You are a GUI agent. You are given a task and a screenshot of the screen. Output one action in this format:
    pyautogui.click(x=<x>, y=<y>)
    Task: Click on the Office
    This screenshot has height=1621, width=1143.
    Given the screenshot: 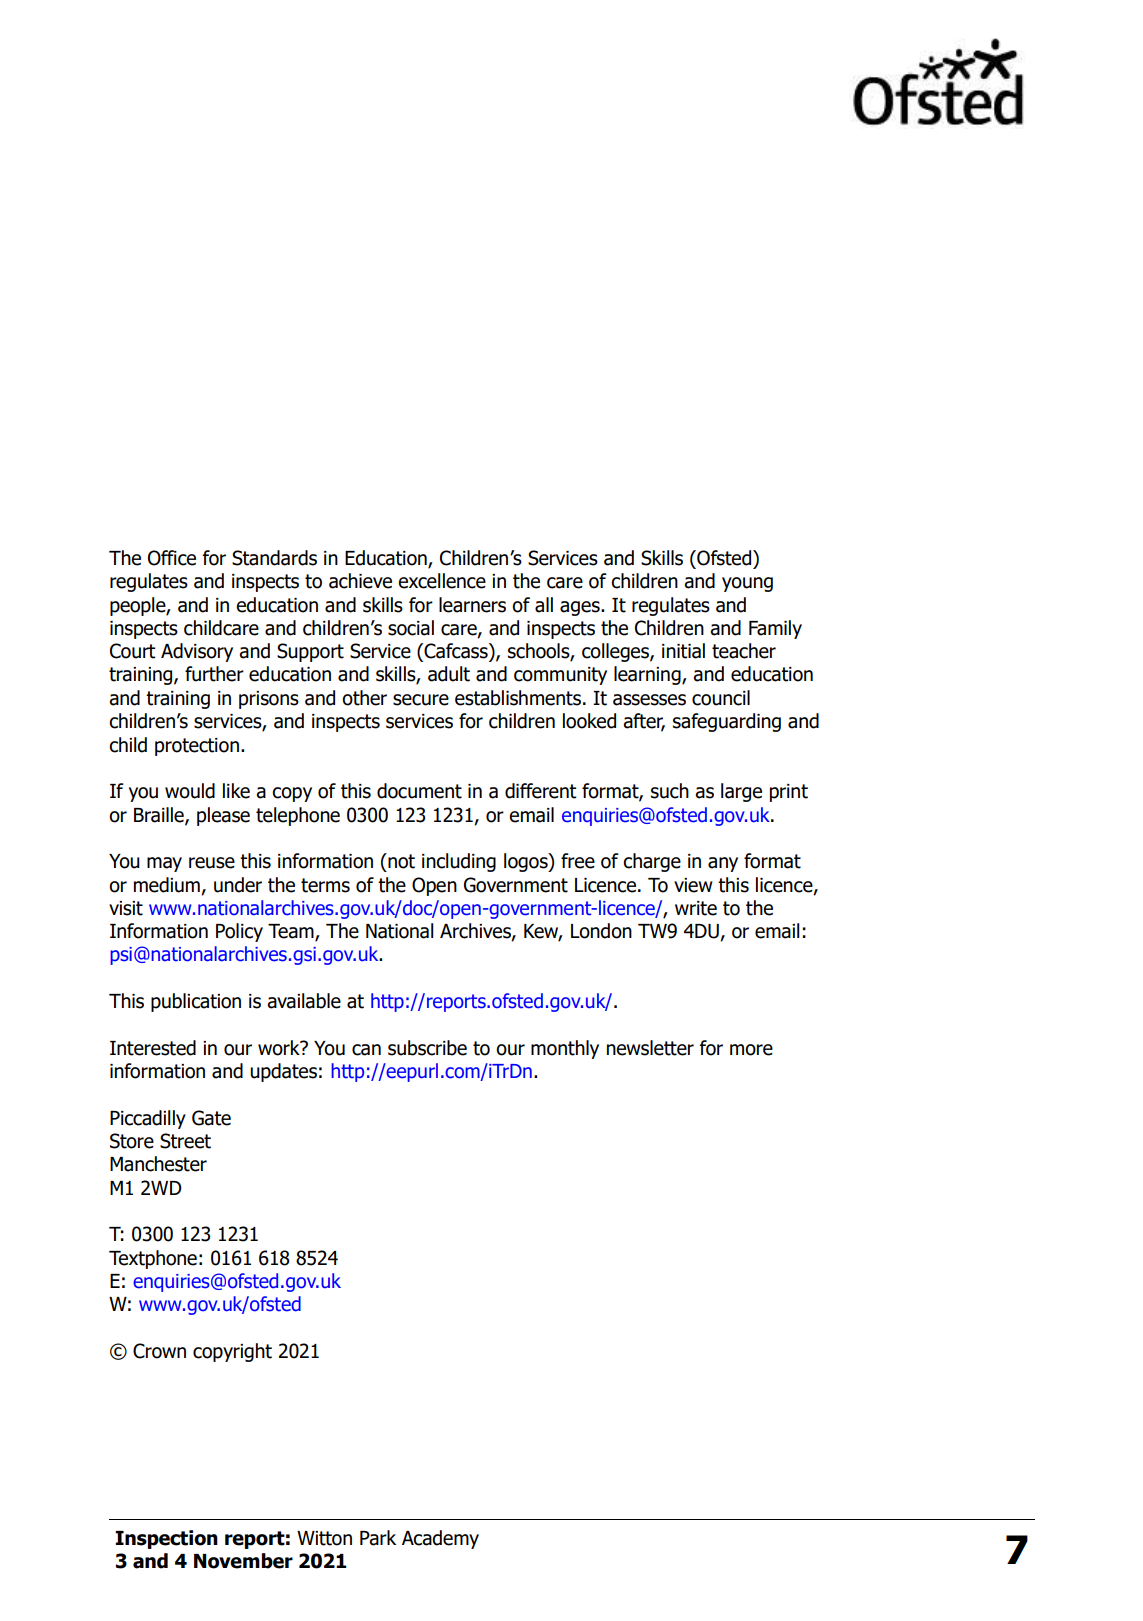 What is the action you would take?
    pyautogui.click(x=172, y=558)
